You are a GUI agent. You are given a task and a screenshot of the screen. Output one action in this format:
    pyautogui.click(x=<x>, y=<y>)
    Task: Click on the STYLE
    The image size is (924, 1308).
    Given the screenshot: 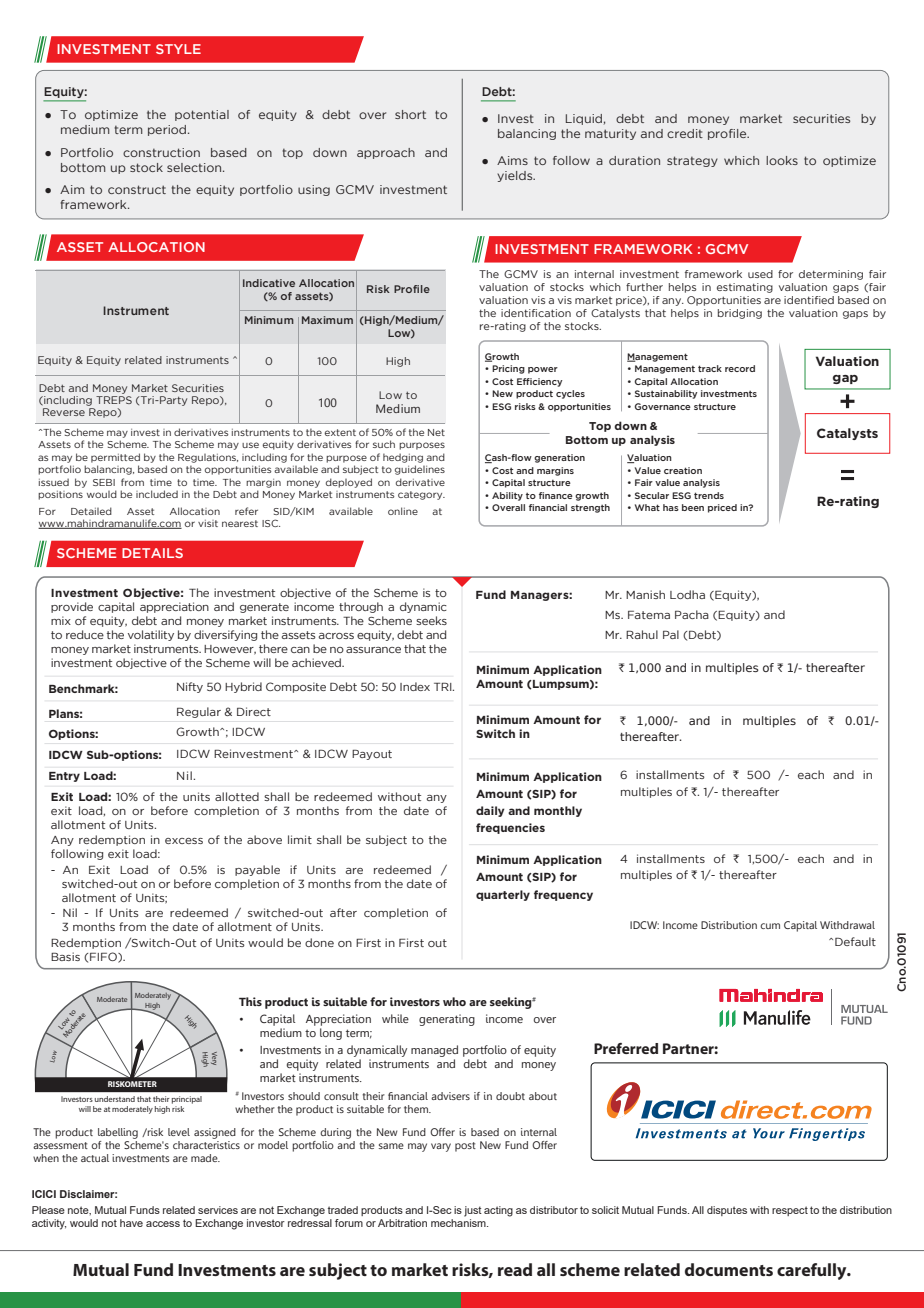 What is the action you would take?
    pyautogui.click(x=178, y=49)
